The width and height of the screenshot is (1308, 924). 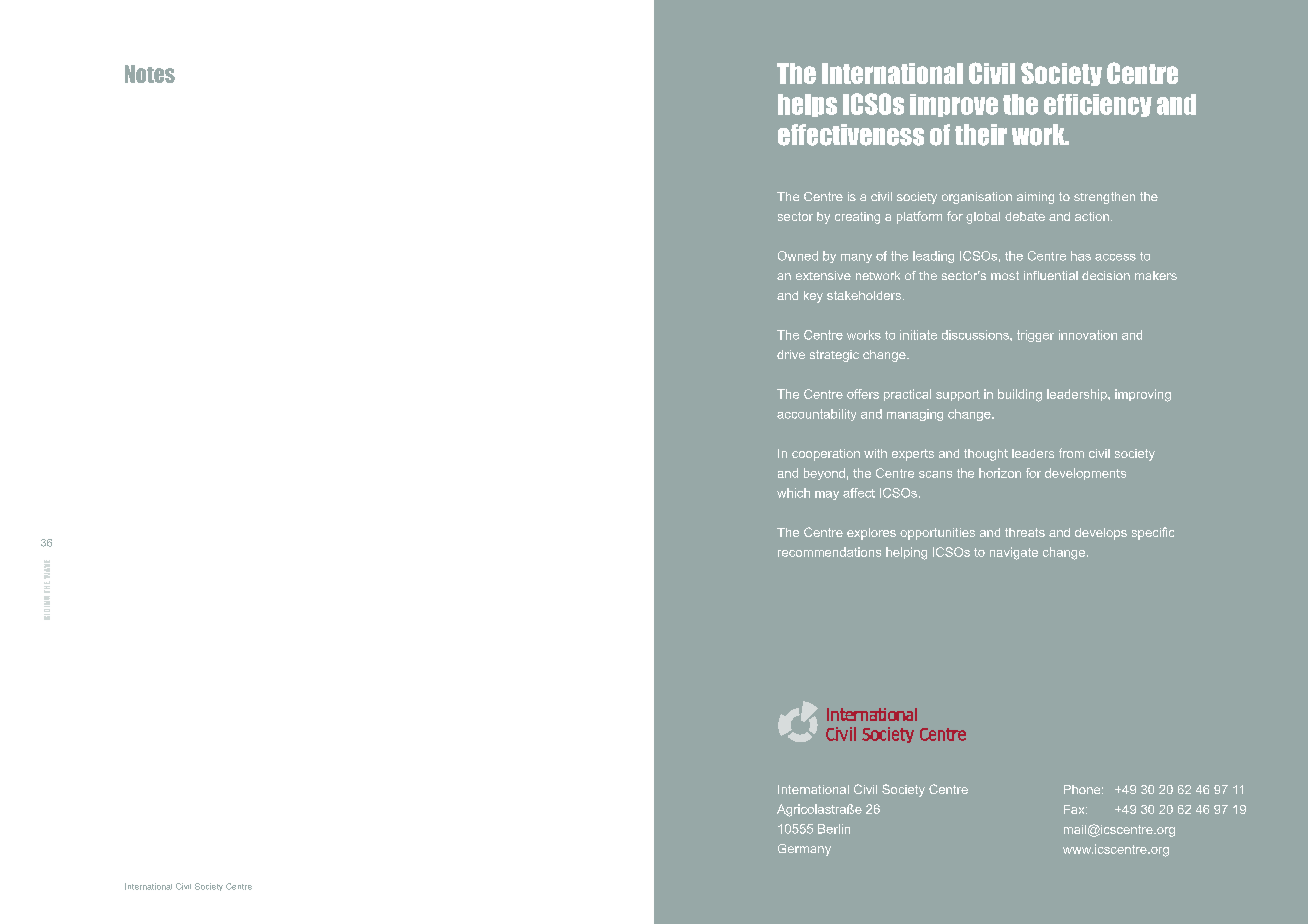 What do you see at coordinates (807, 105) in the screenshot?
I see `helps` at bounding box center [807, 105].
